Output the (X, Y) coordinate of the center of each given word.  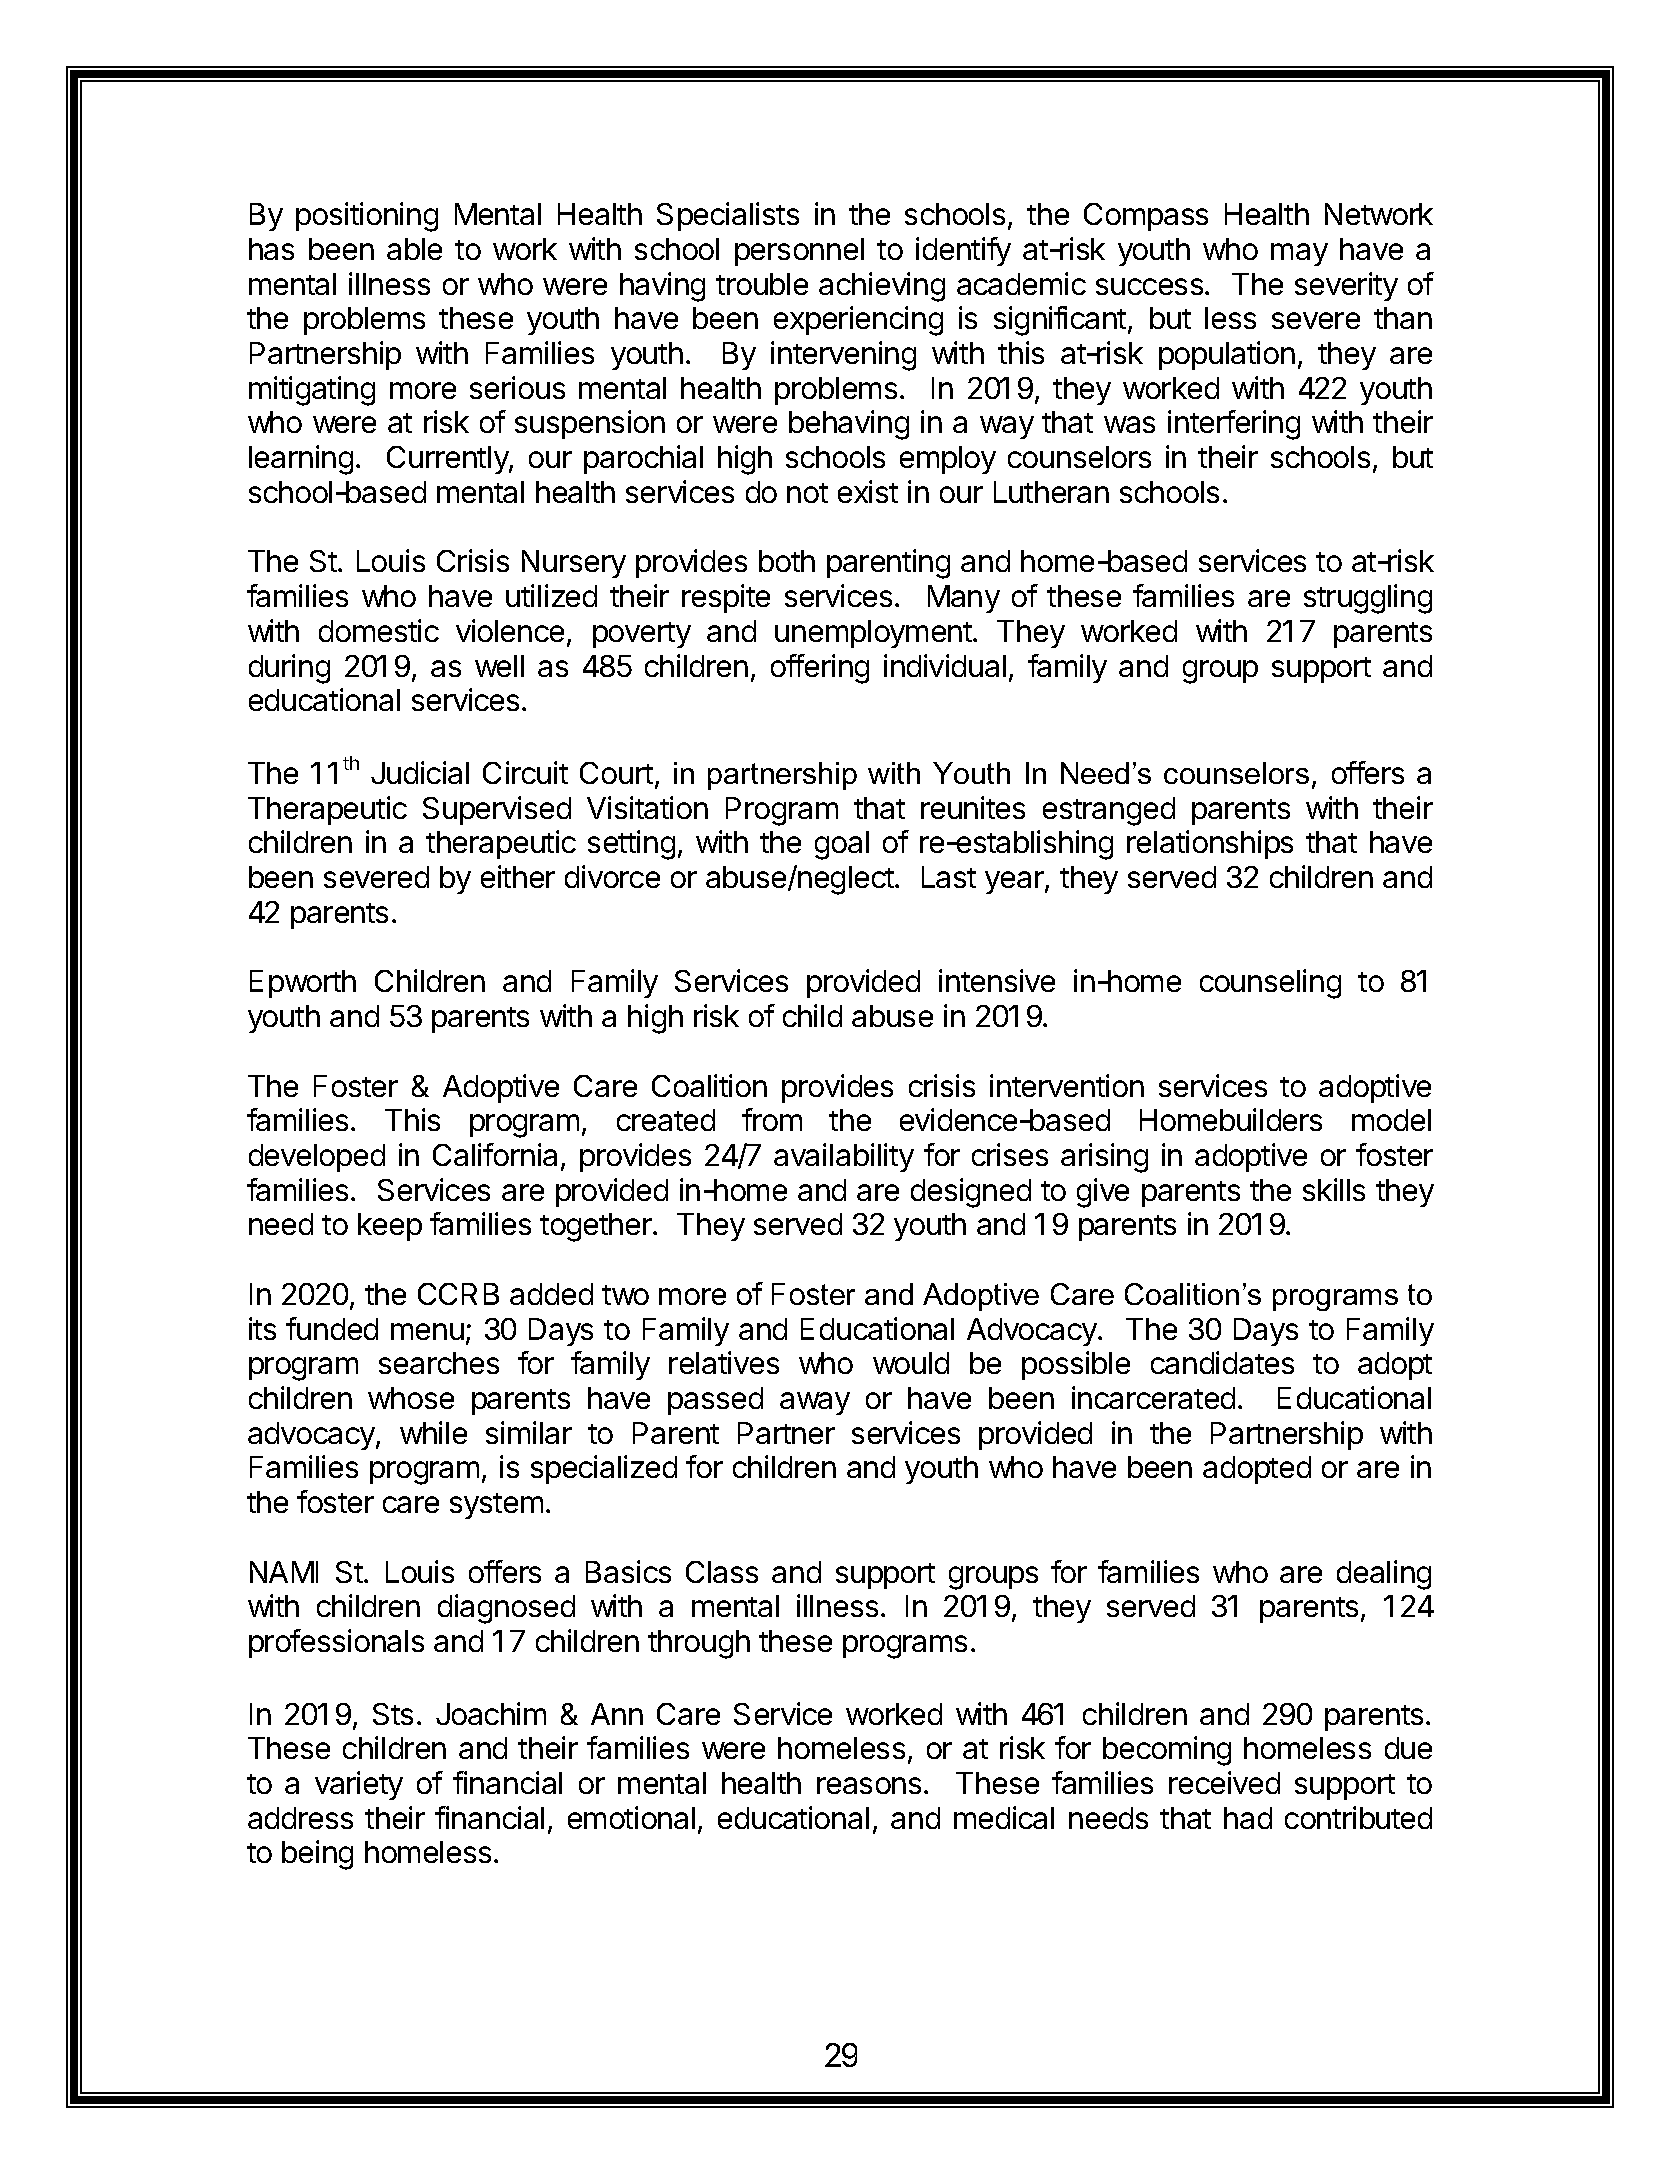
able (414, 249)
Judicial (420, 772)
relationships (1210, 844)
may (1299, 254)
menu (427, 1331)
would (911, 1363)
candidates (1222, 1362)
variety (359, 1785)
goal (842, 845)
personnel (799, 252)
